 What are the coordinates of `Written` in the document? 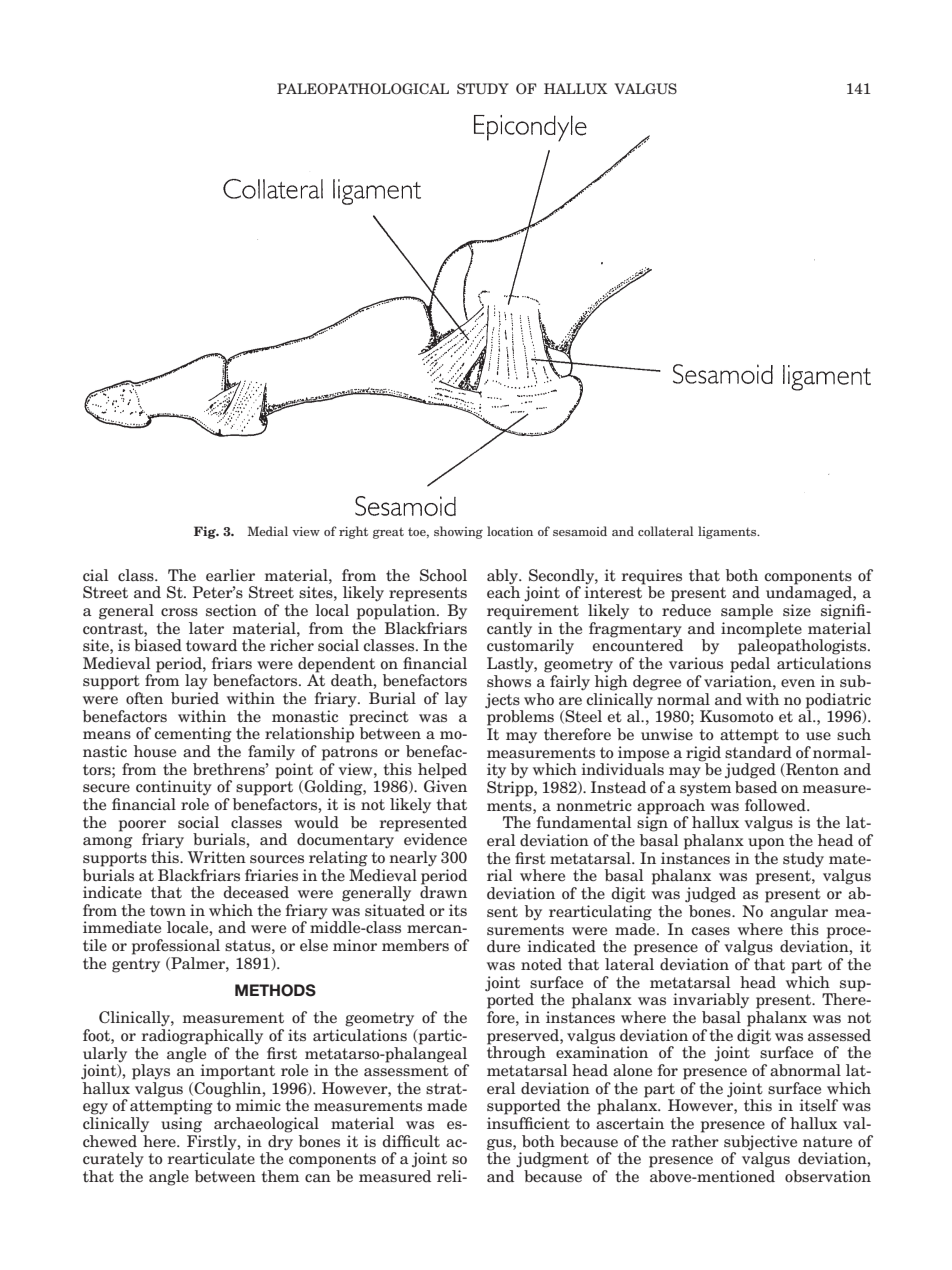 It's located at (217, 857).
